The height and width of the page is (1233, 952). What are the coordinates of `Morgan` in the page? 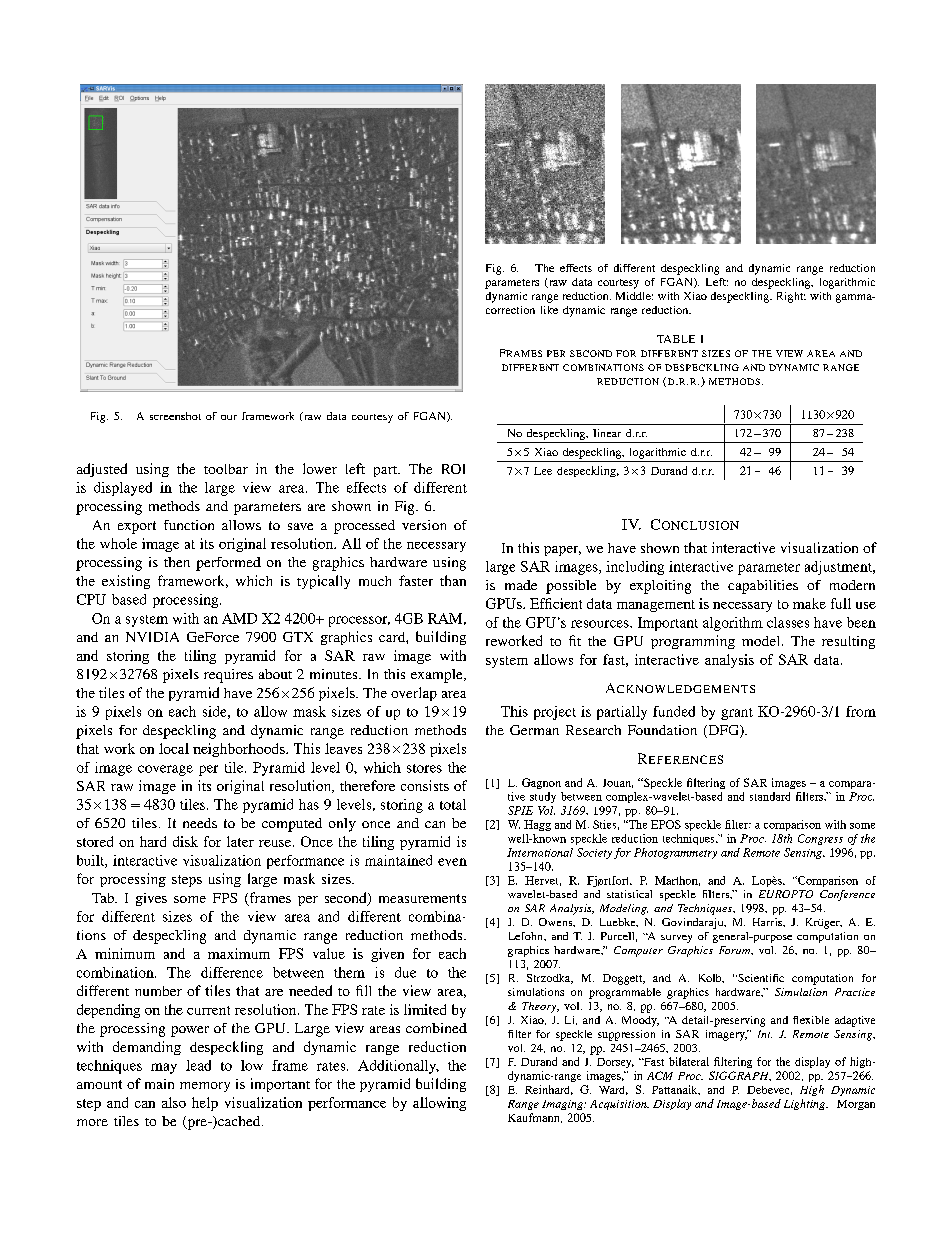 It's located at (856, 1105).
